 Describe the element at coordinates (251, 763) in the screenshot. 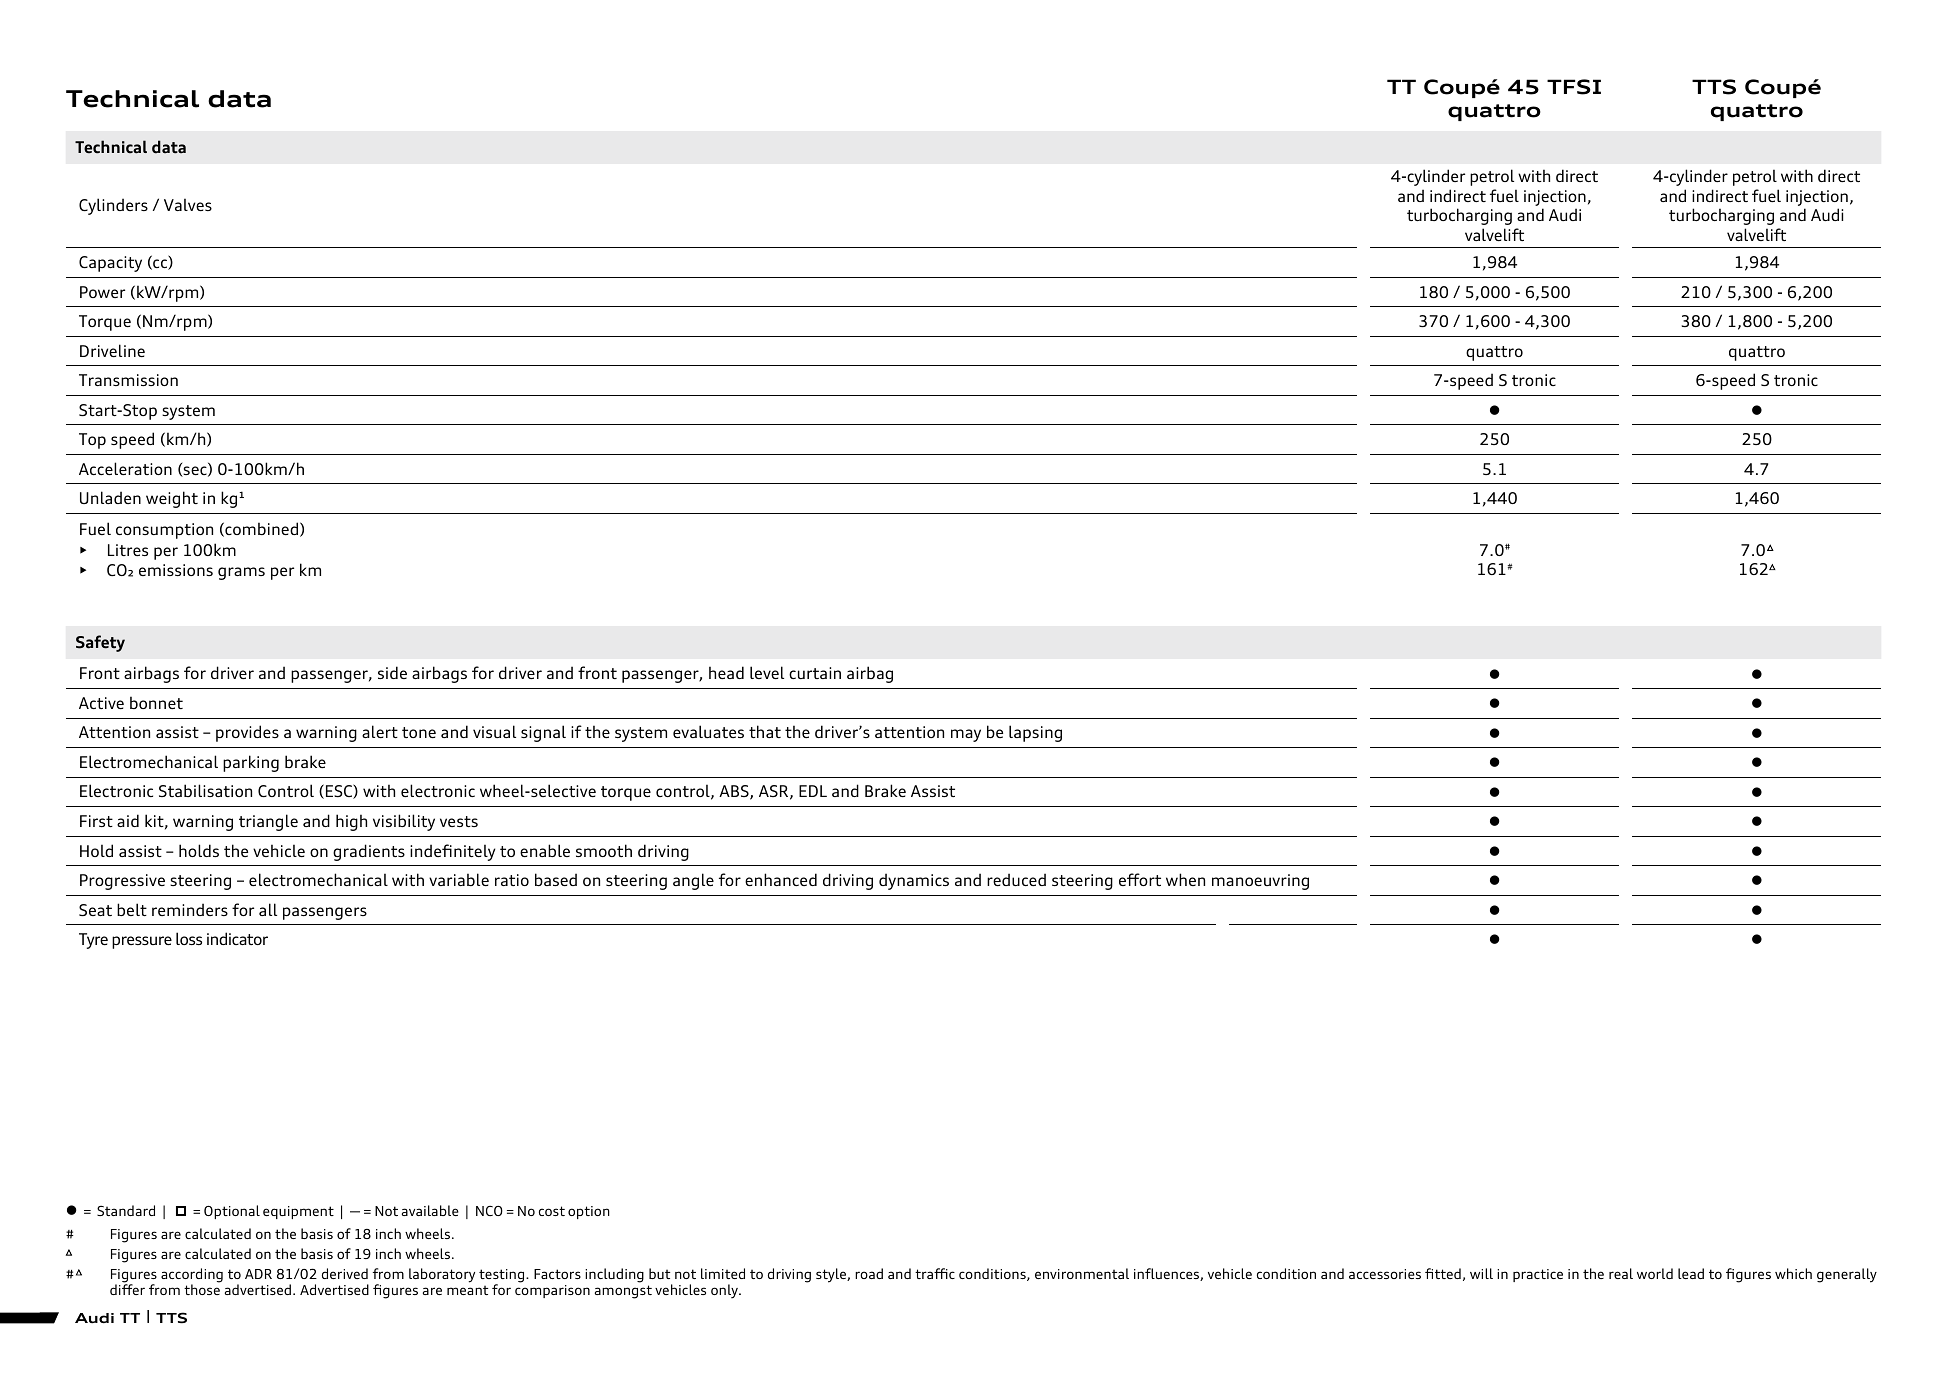

I see `parking` at that location.
